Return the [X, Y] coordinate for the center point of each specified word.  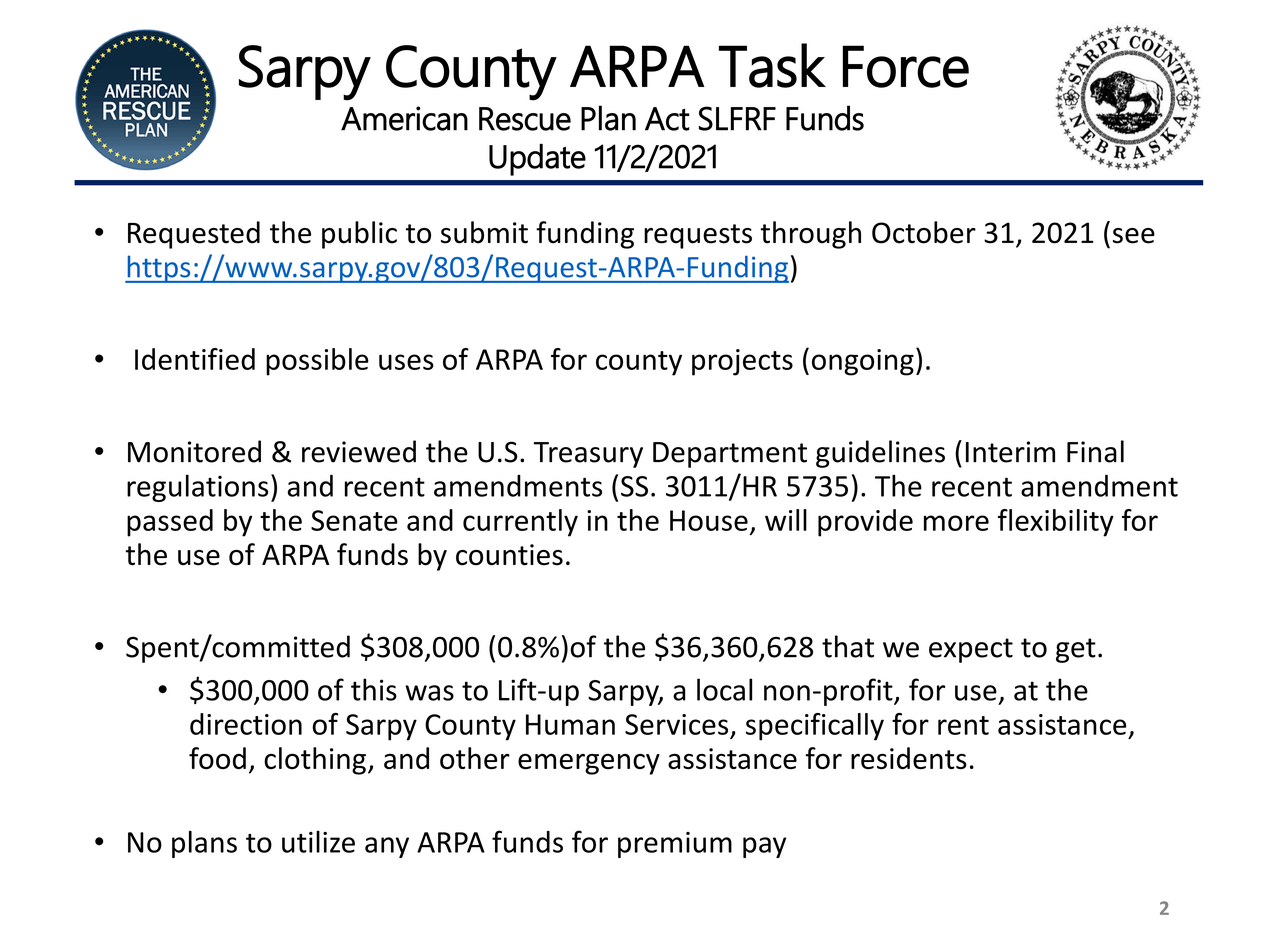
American [404, 118]
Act [667, 119]
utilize [318, 842]
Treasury [588, 455]
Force [906, 66]
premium [675, 845]
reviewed [359, 451]
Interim [1010, 452]
